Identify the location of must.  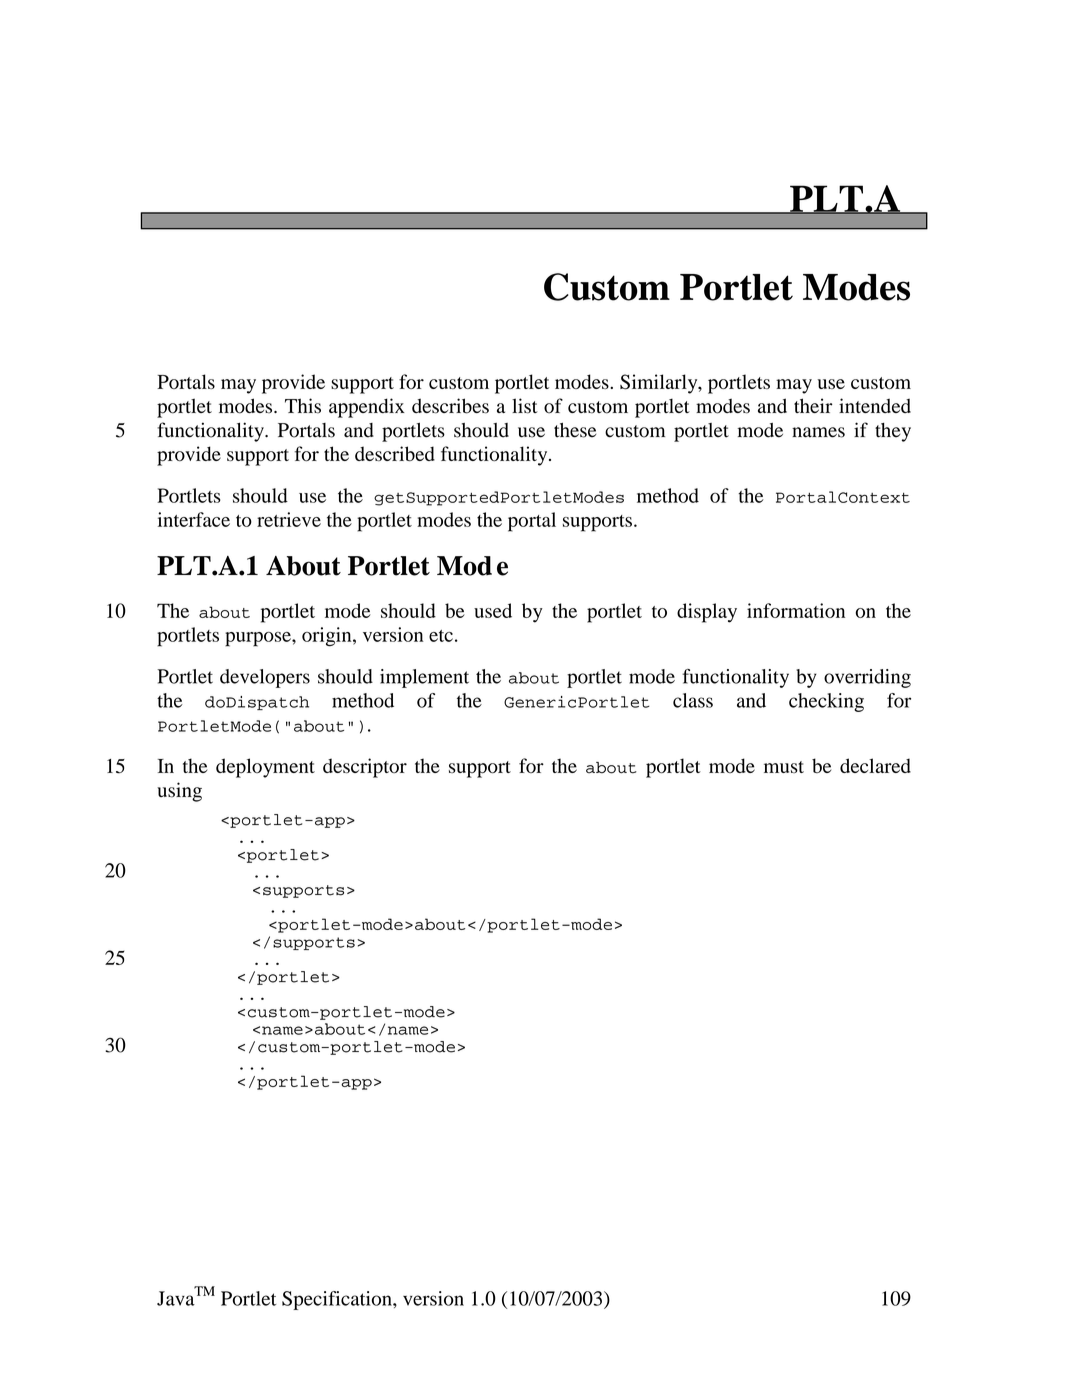
(784, 767).
